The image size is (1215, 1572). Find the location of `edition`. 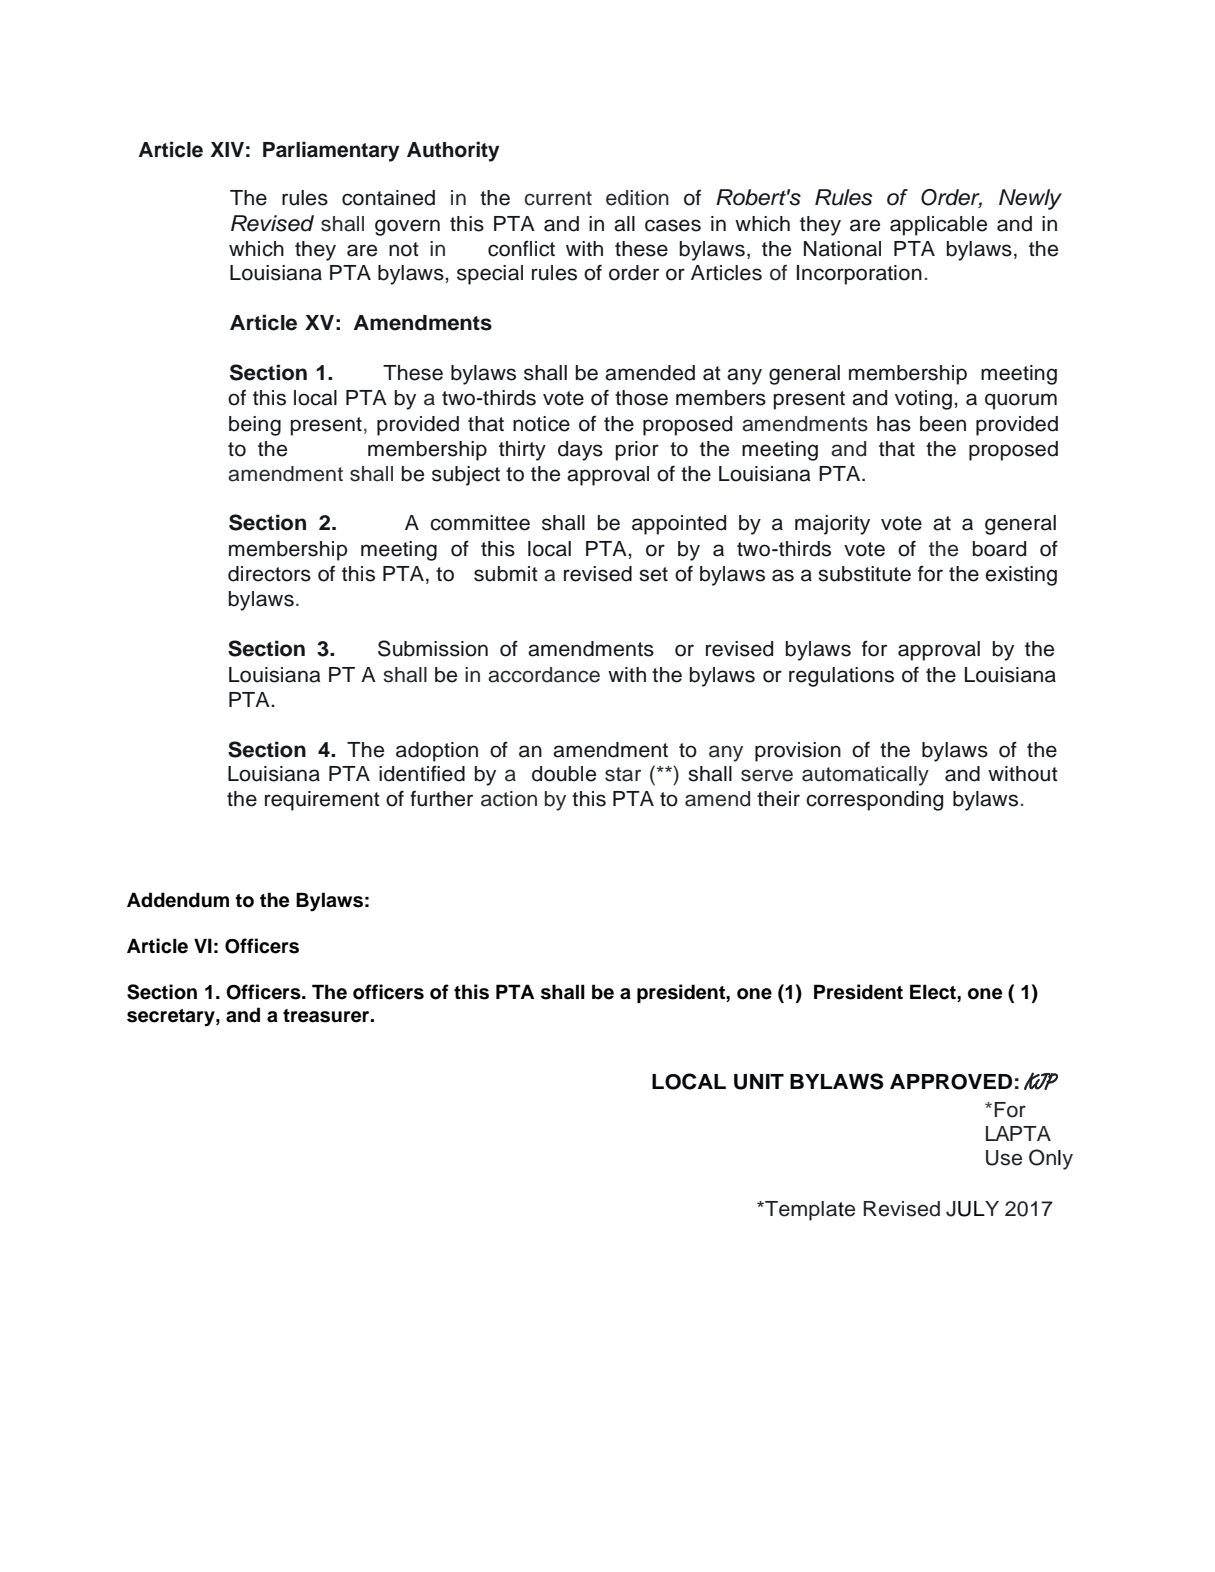

edition is located at coordinates (637, 198).
